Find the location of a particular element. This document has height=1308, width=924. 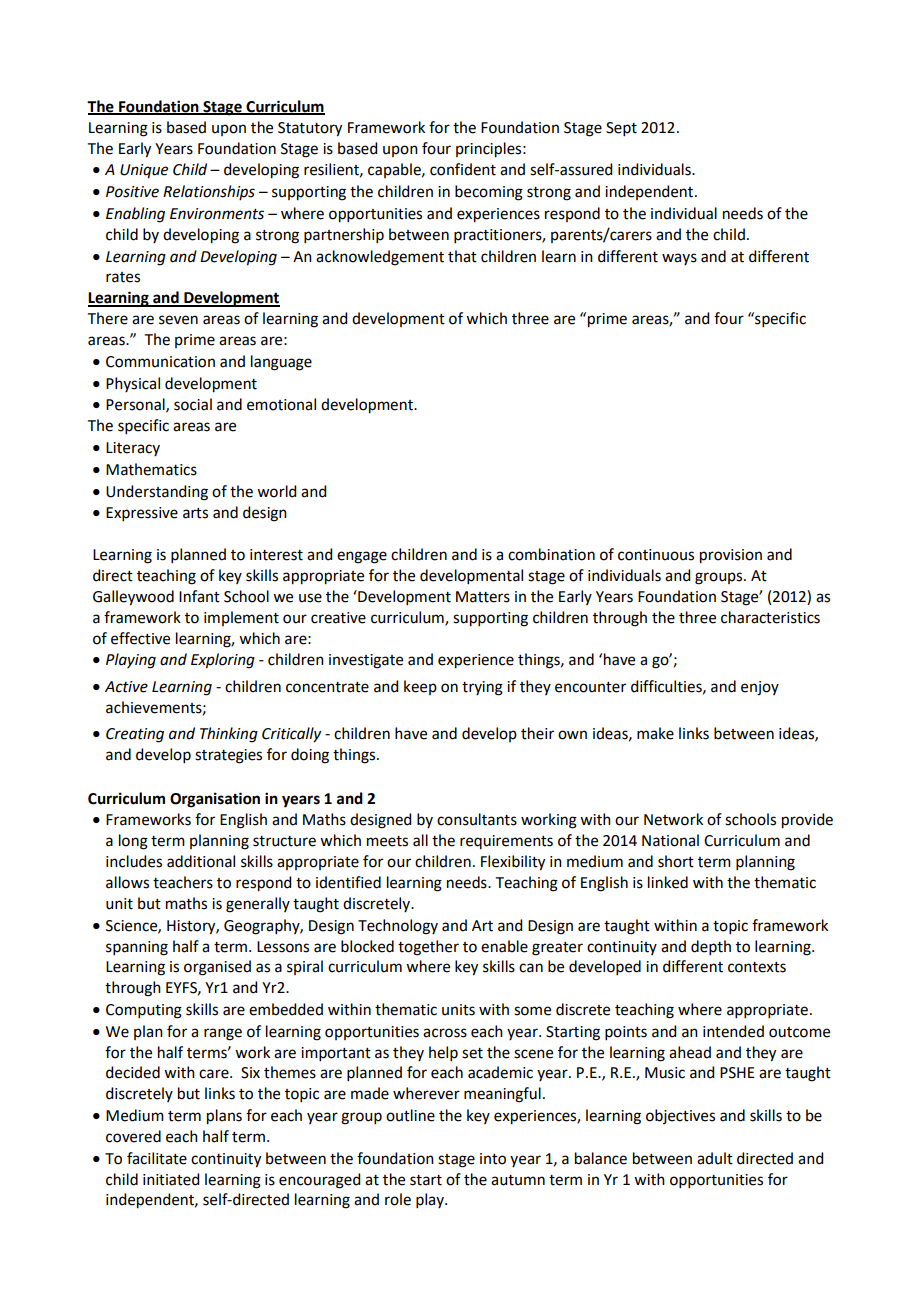

provision is located at coordinates (731, 556).
